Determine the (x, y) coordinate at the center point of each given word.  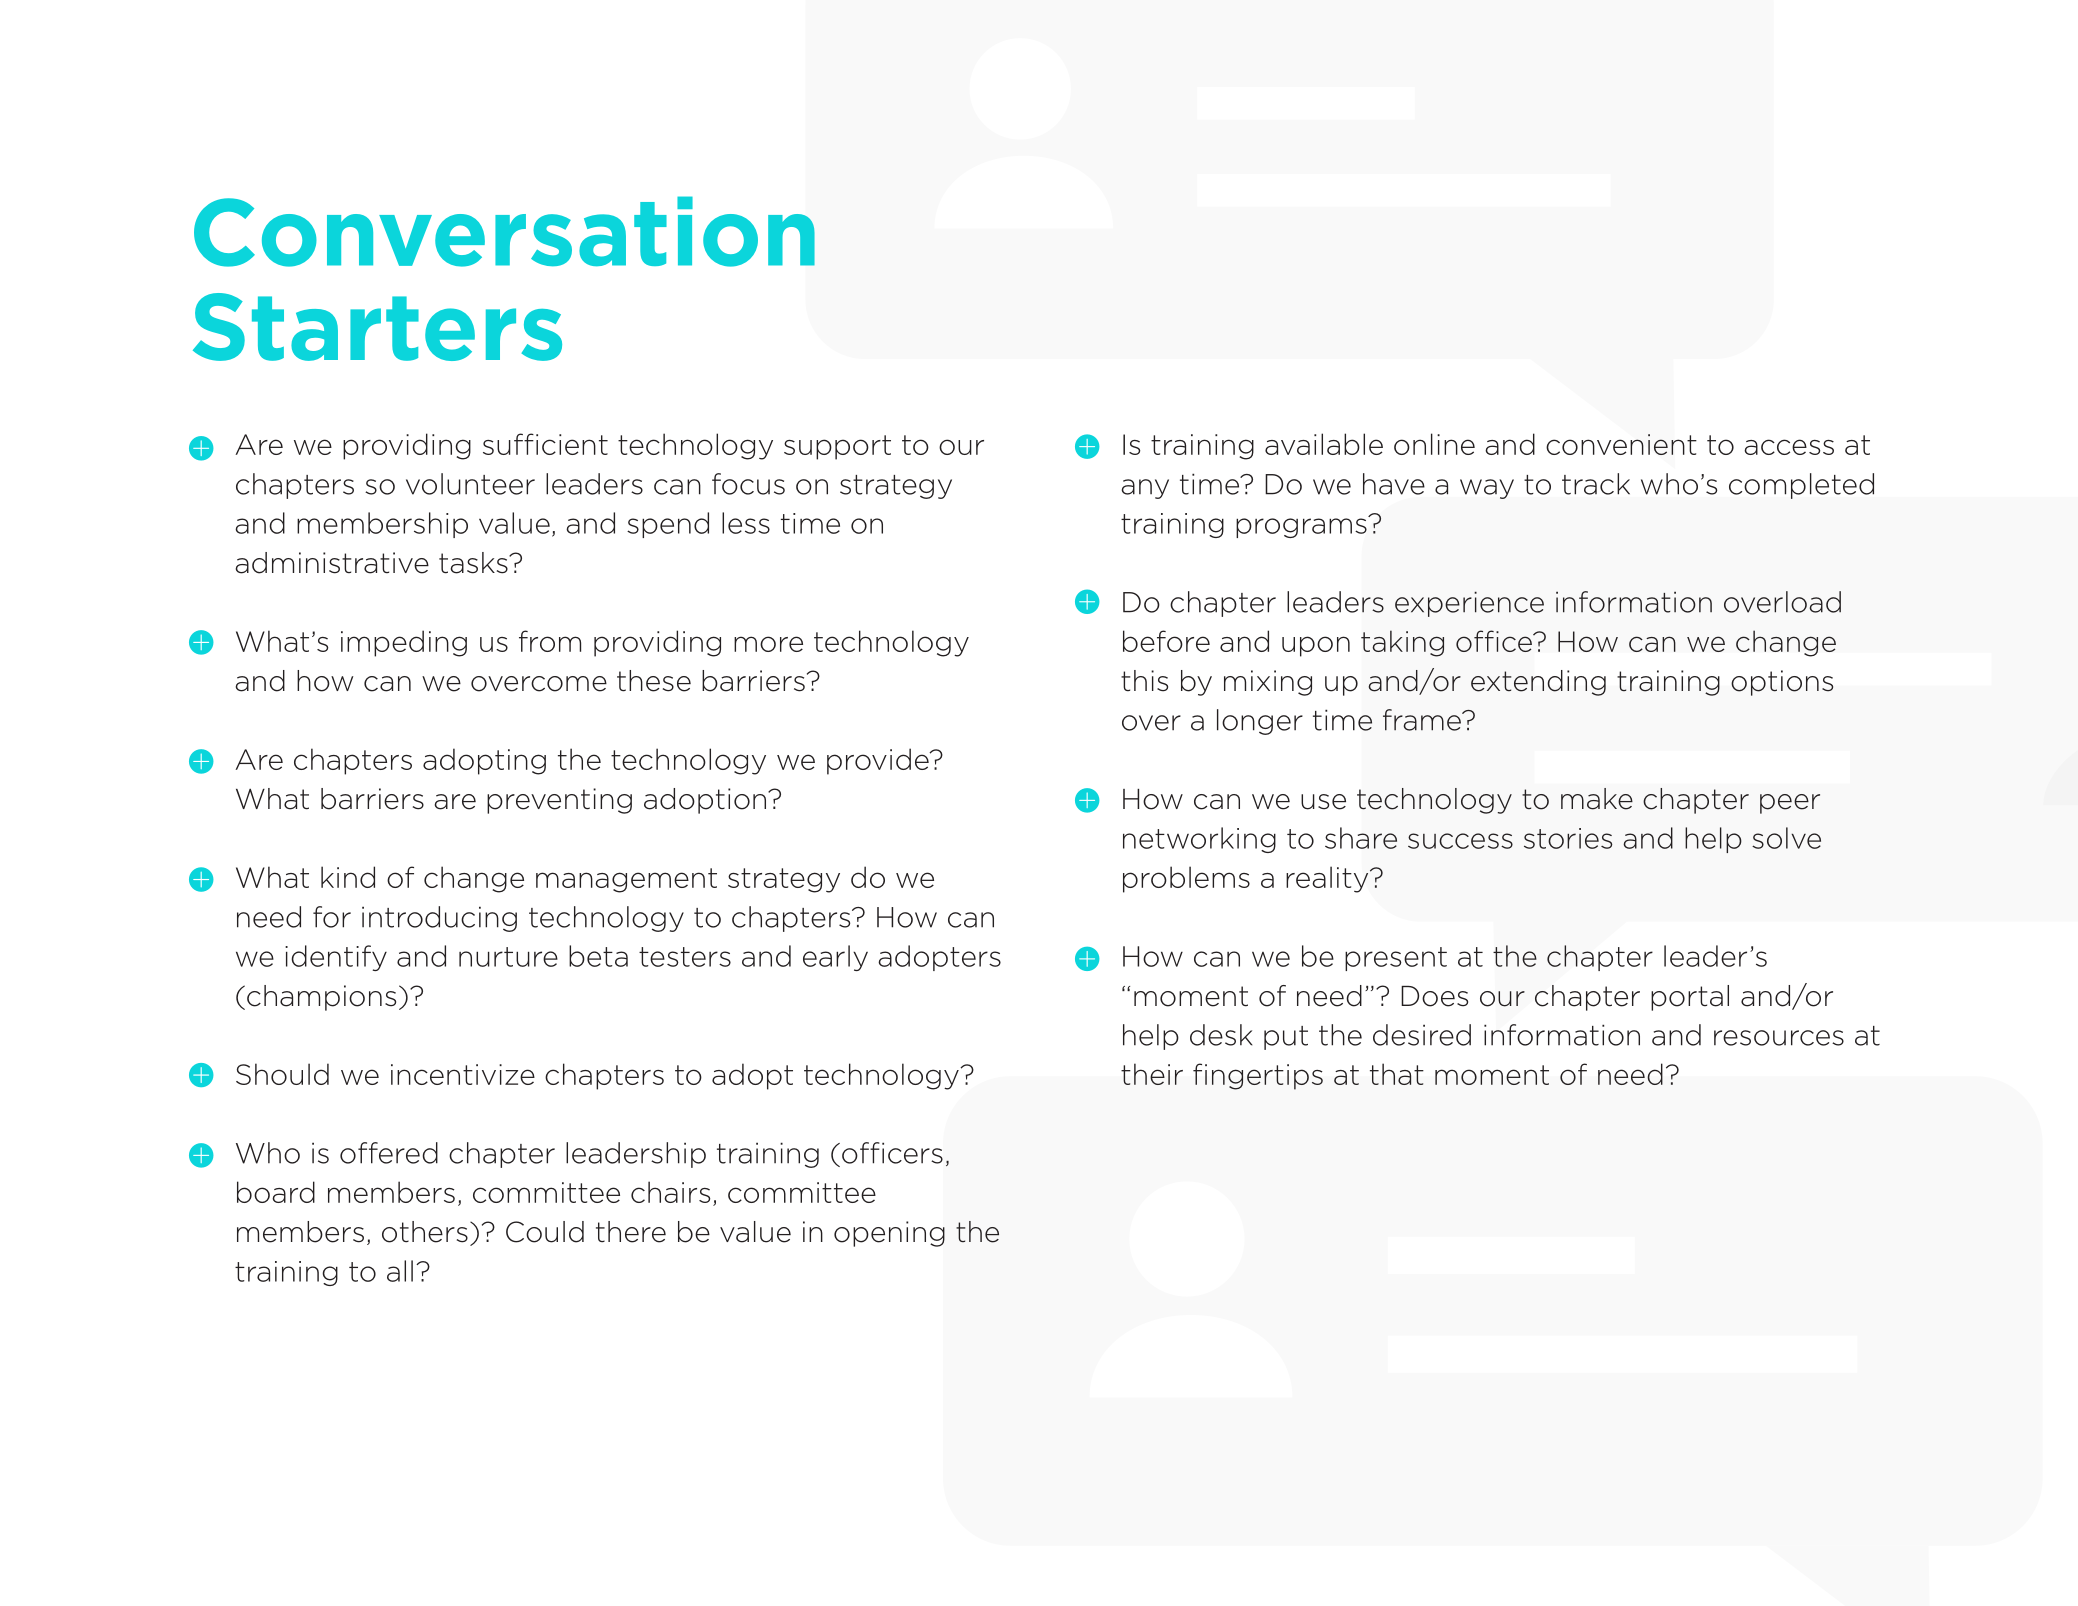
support (837, 447)
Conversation (504, 231)
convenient (1621, 444)
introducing (439, 919)
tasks (474, 563)
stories (1568, 838)
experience (1469, 604)
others (425, 1232)
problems (1186, 879)
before (1166, 641)
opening (889, 1234)
